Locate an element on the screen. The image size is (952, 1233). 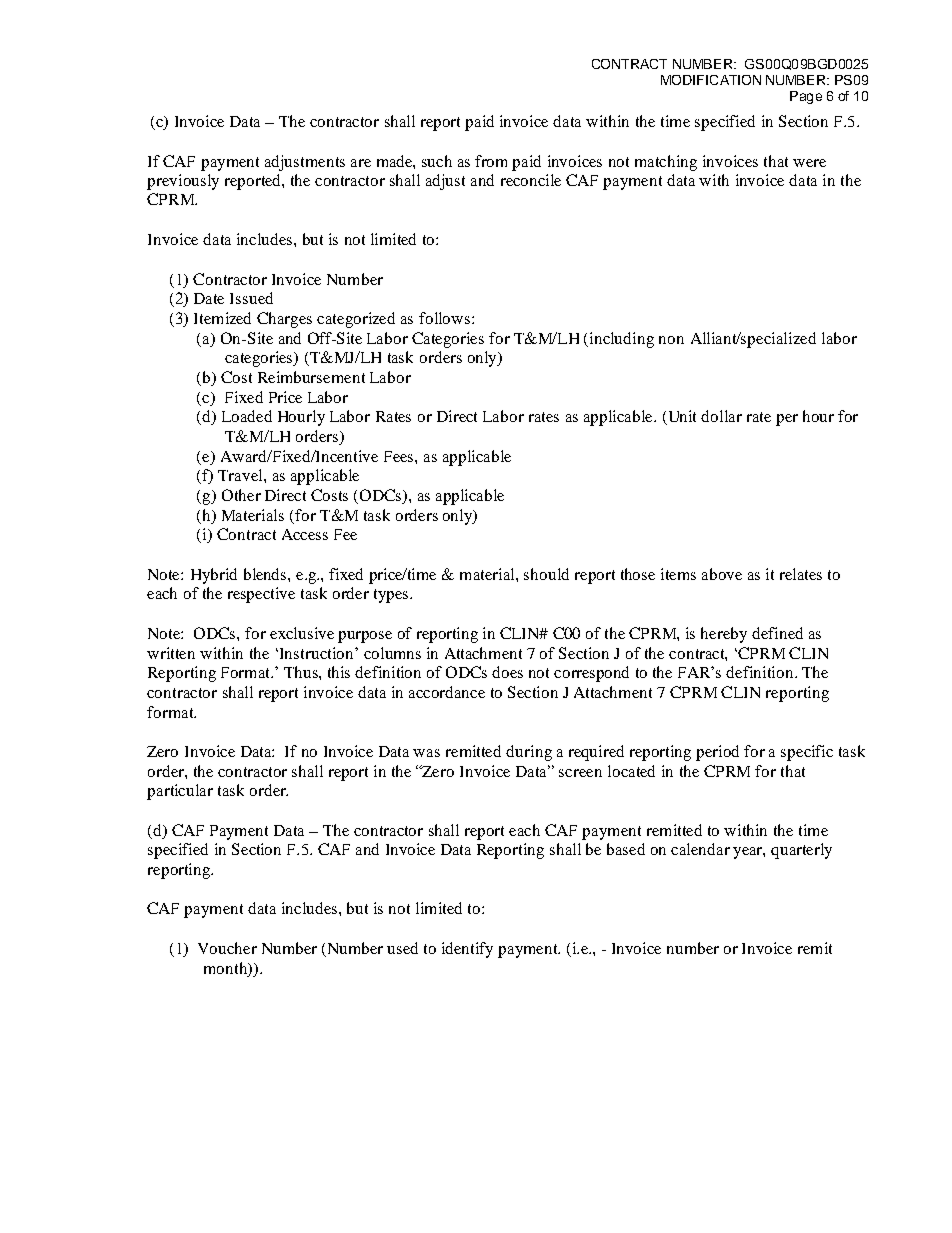
above is located at coordinates (722, 574).
